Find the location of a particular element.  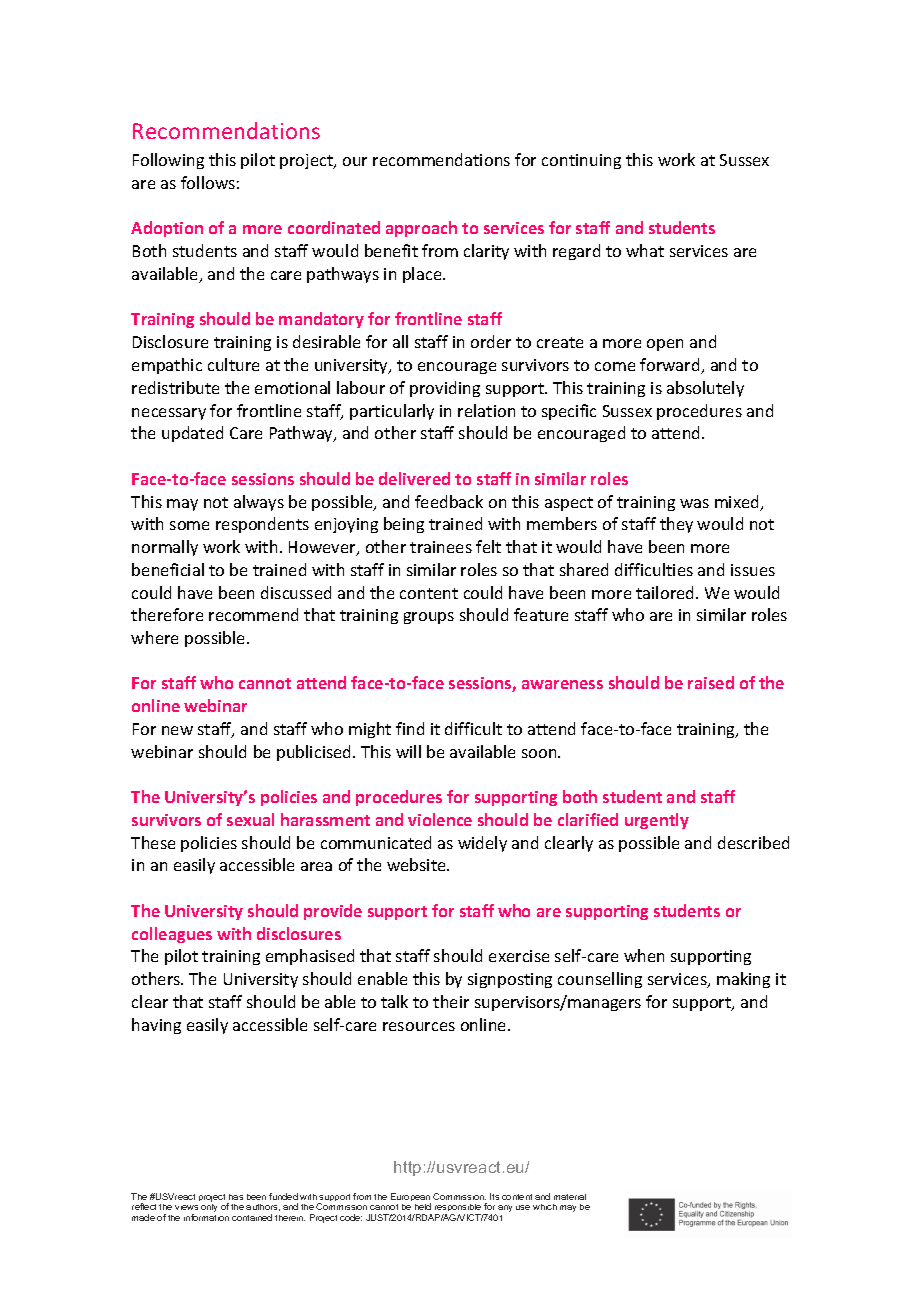

raised is located at coordinates (711, 682).
